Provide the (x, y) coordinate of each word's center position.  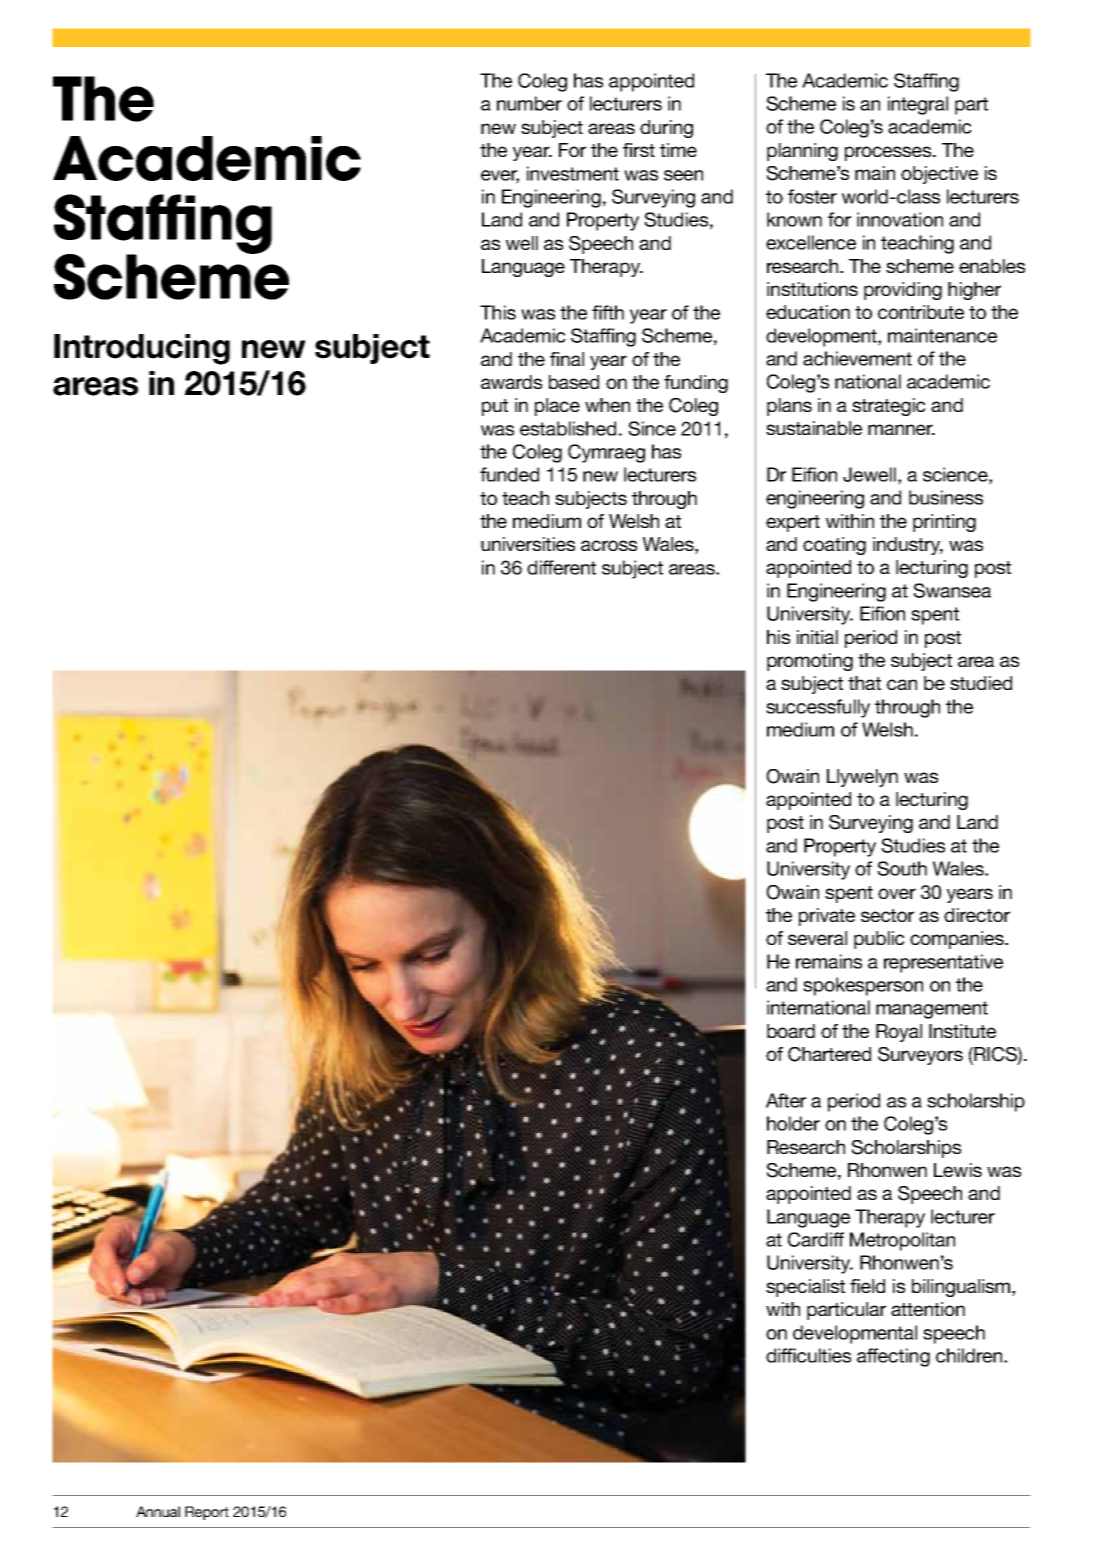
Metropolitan (902, 1241)
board (791, 1031)
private (827, 917)
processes (889, 153)
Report (207, 1513)
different (561, 567)
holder (793, 1123)
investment (573, 173)
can (902, 684)
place (557, 407)
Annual (158, 1511)
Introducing (142, 349)
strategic (889, 407)
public (879, 940)
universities (528, 544)
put (495, 407)
